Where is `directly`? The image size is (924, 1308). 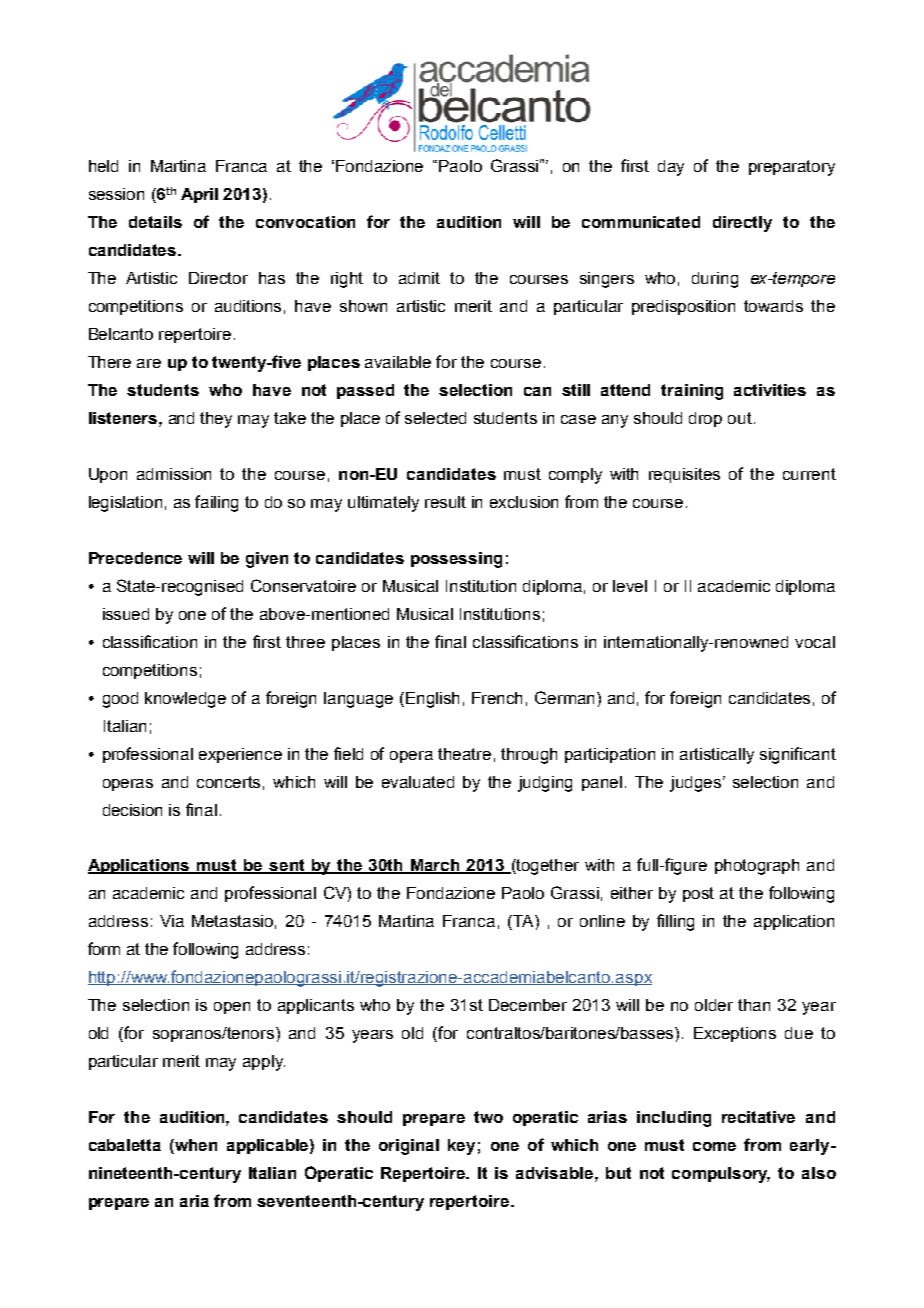 directly is located at coordinates (742, 224).
